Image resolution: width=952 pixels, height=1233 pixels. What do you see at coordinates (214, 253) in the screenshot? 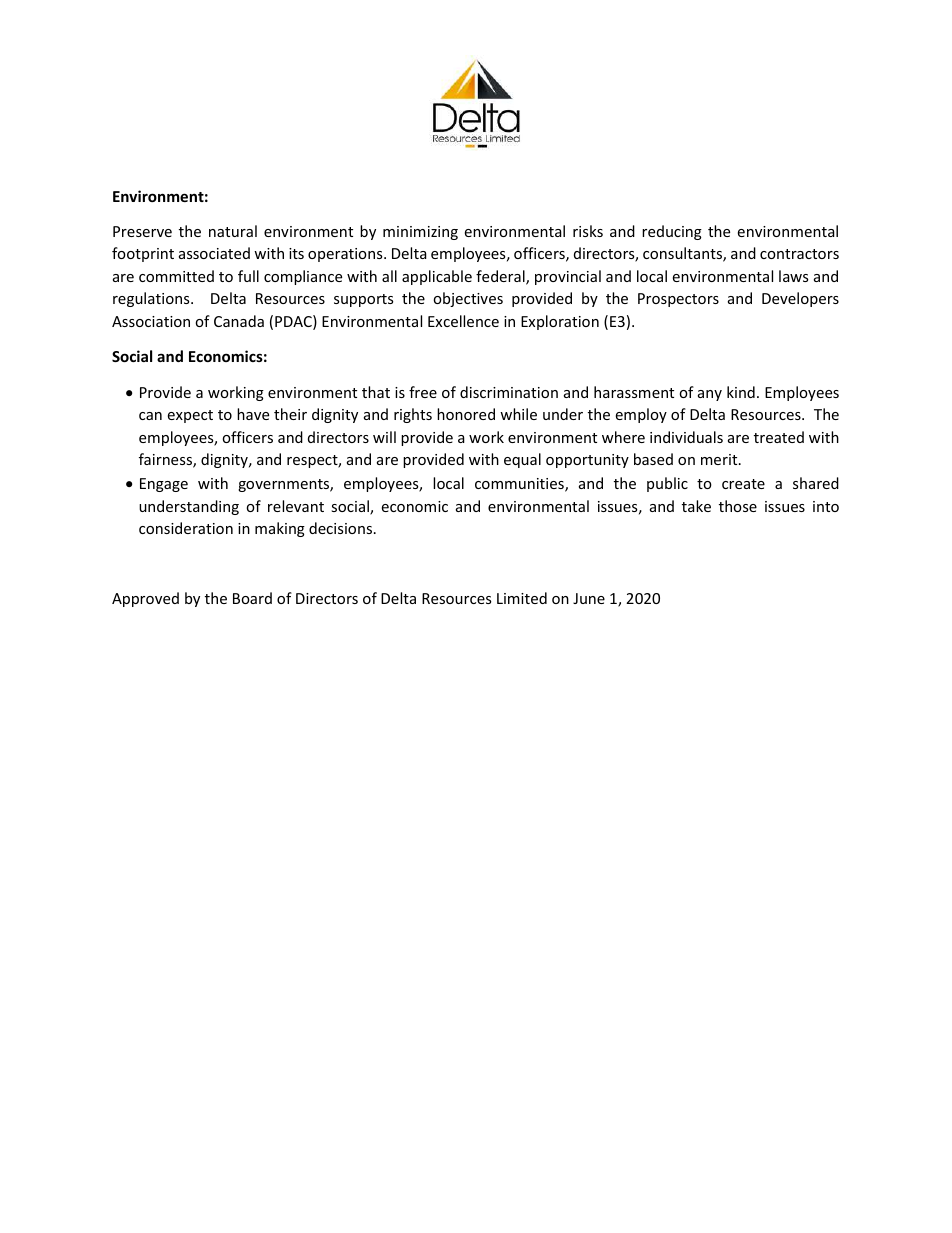
I see `associated` at bounding box center [214, 253].
